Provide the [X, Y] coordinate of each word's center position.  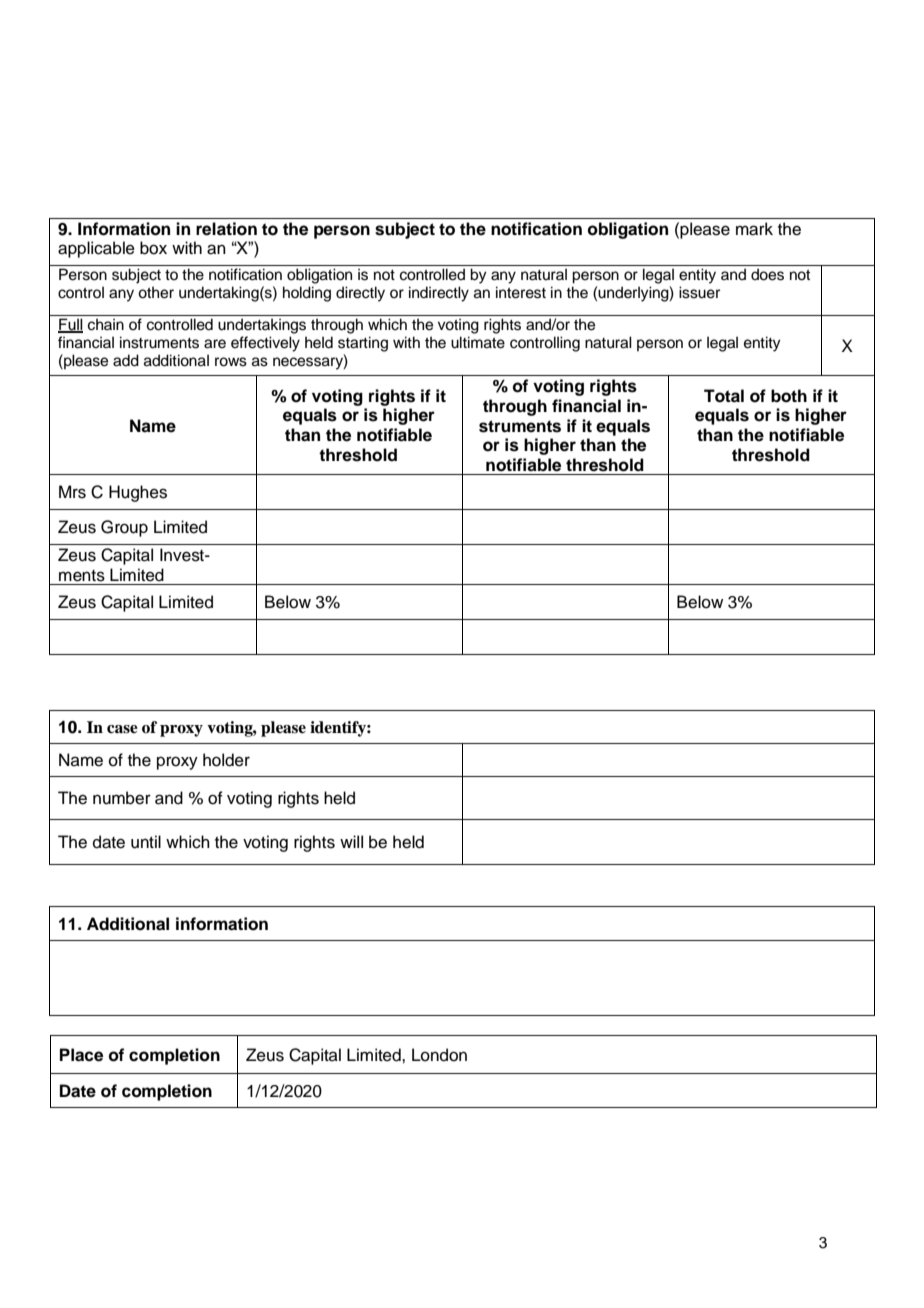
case [122, 729]
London [439, 1055]
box [153, 248]
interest [521, 292]
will [351, 841]
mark [754, 229]
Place [81, 1055]
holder [226, 760]
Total [724, 396]
